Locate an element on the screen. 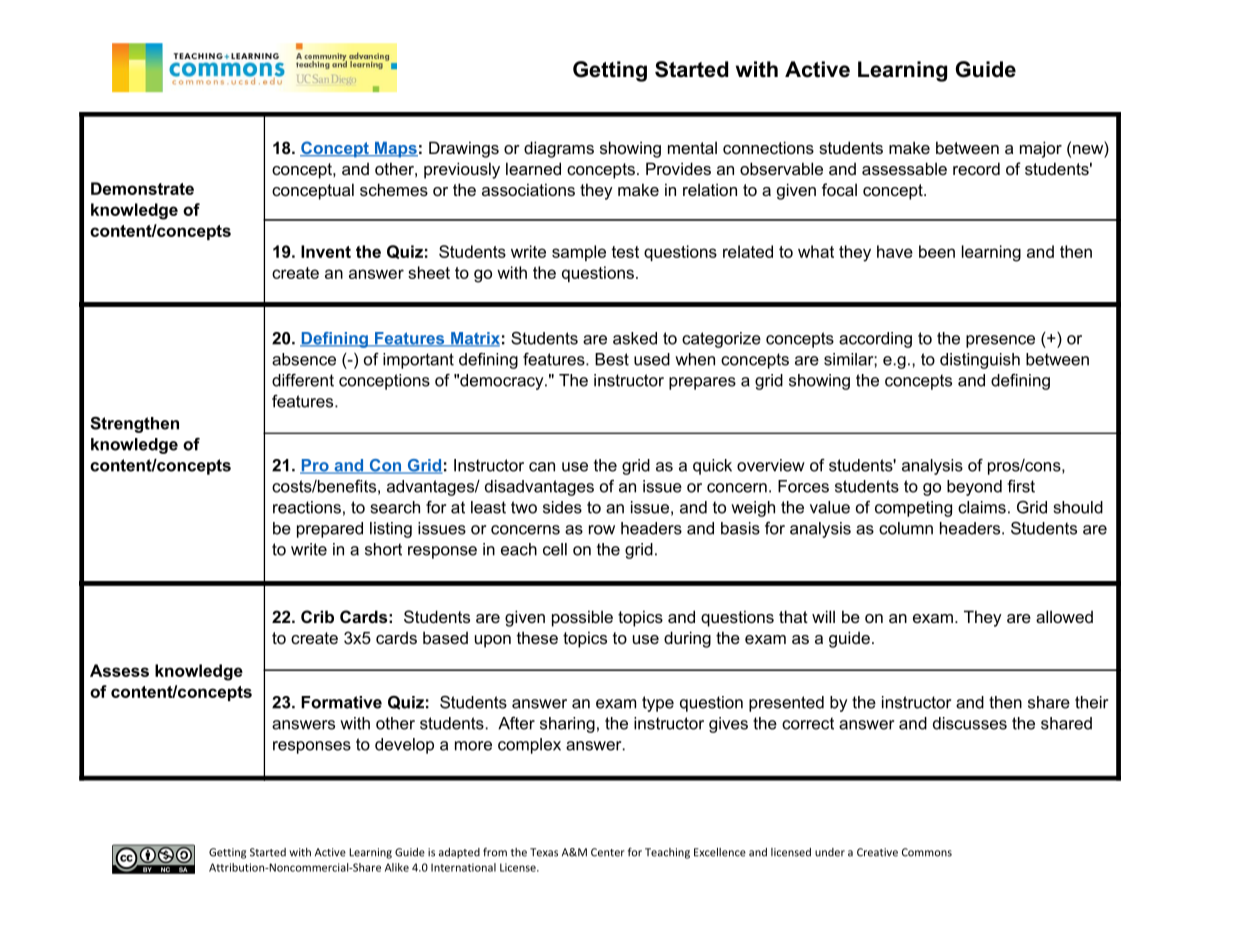 The width and height of the screenshot is (1233, 952). record is located at coordinates (976, 168).
